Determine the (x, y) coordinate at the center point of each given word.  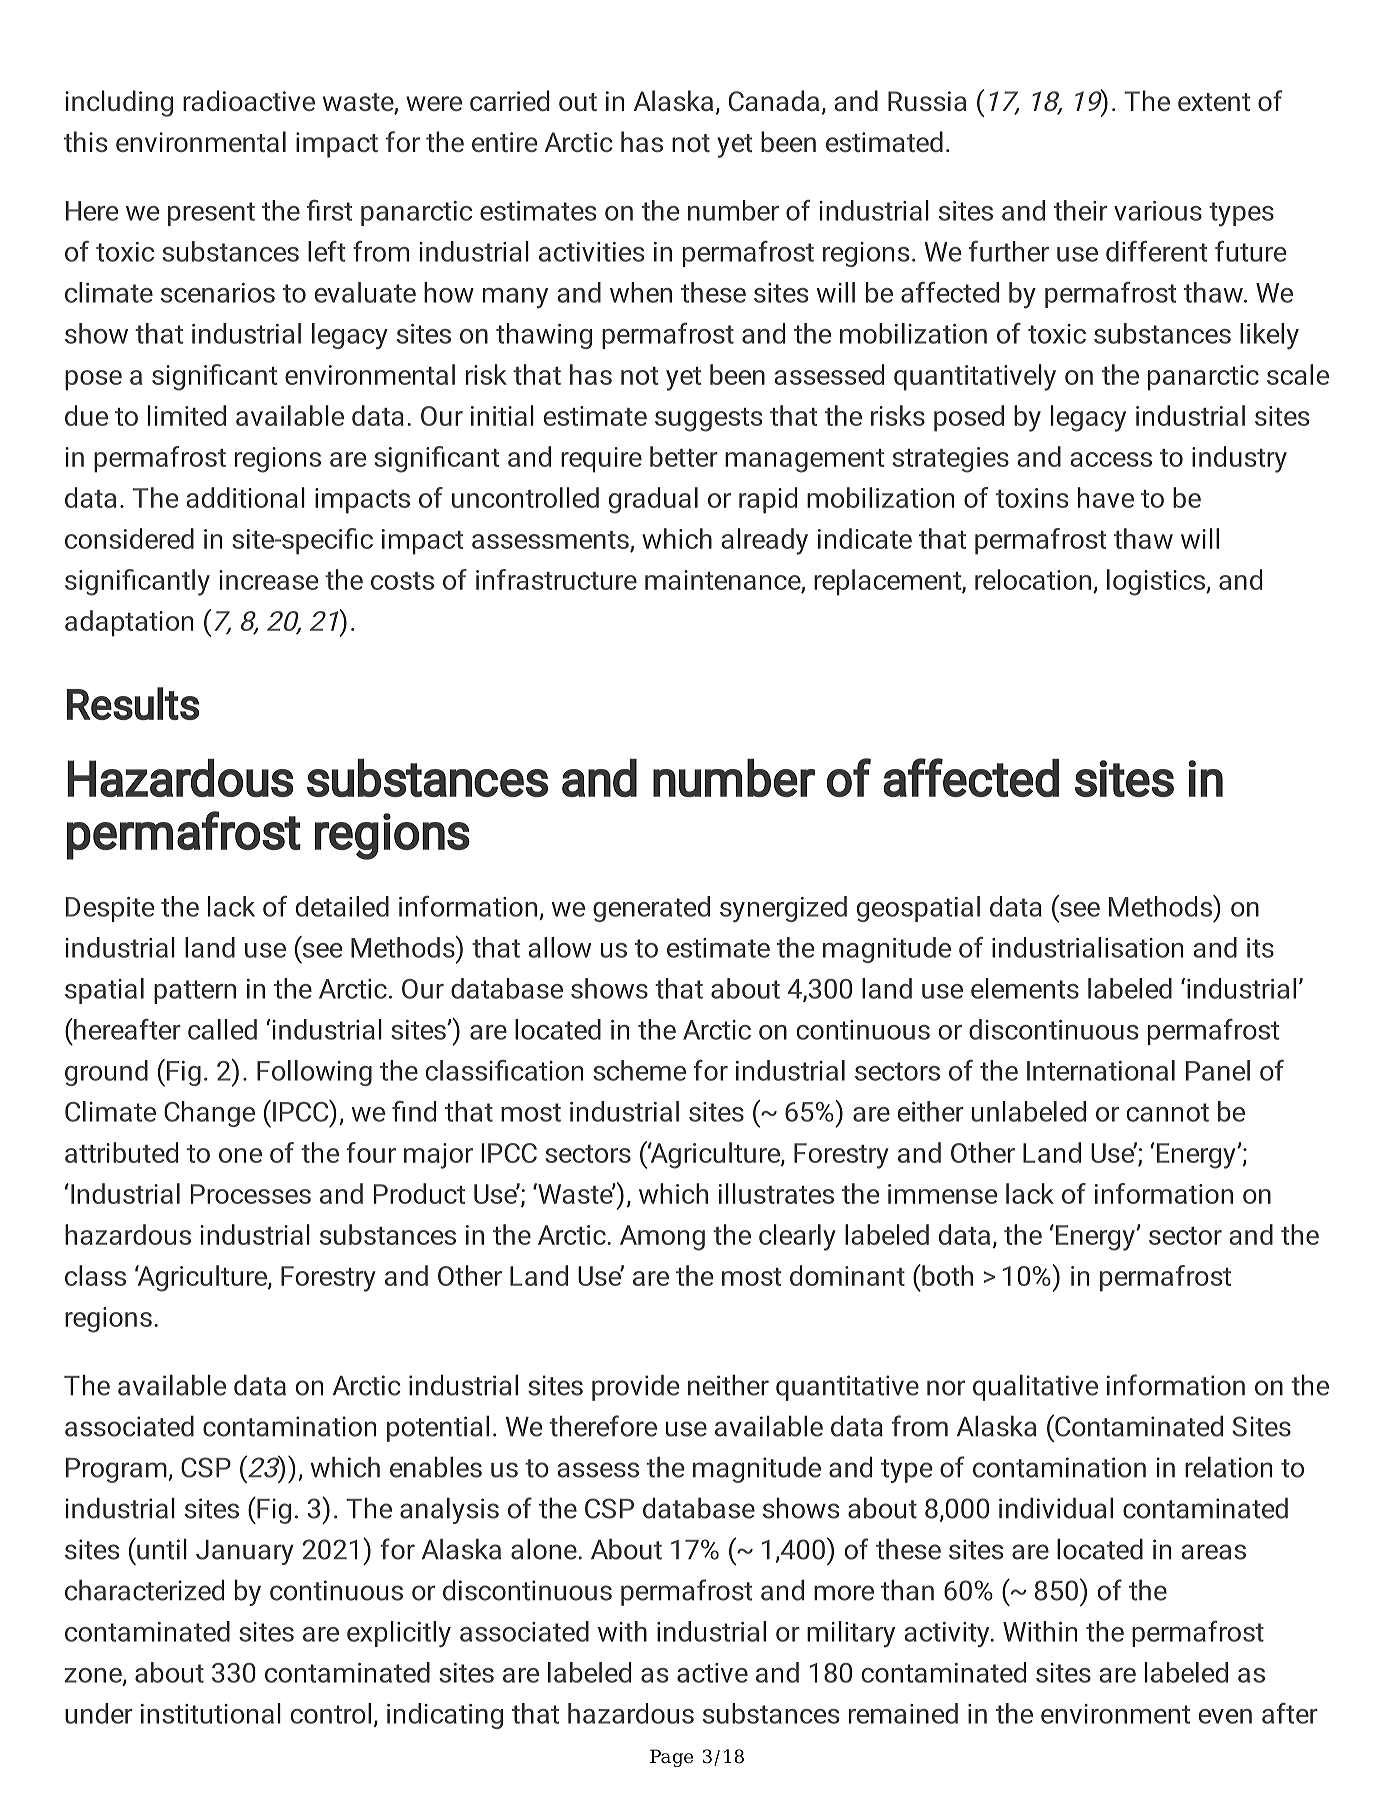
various (1158, 211)
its (1260, 948)
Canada (774, 100)
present (211, 214)
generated (651, 909)
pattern (195, 992)
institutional (211, 1713)
